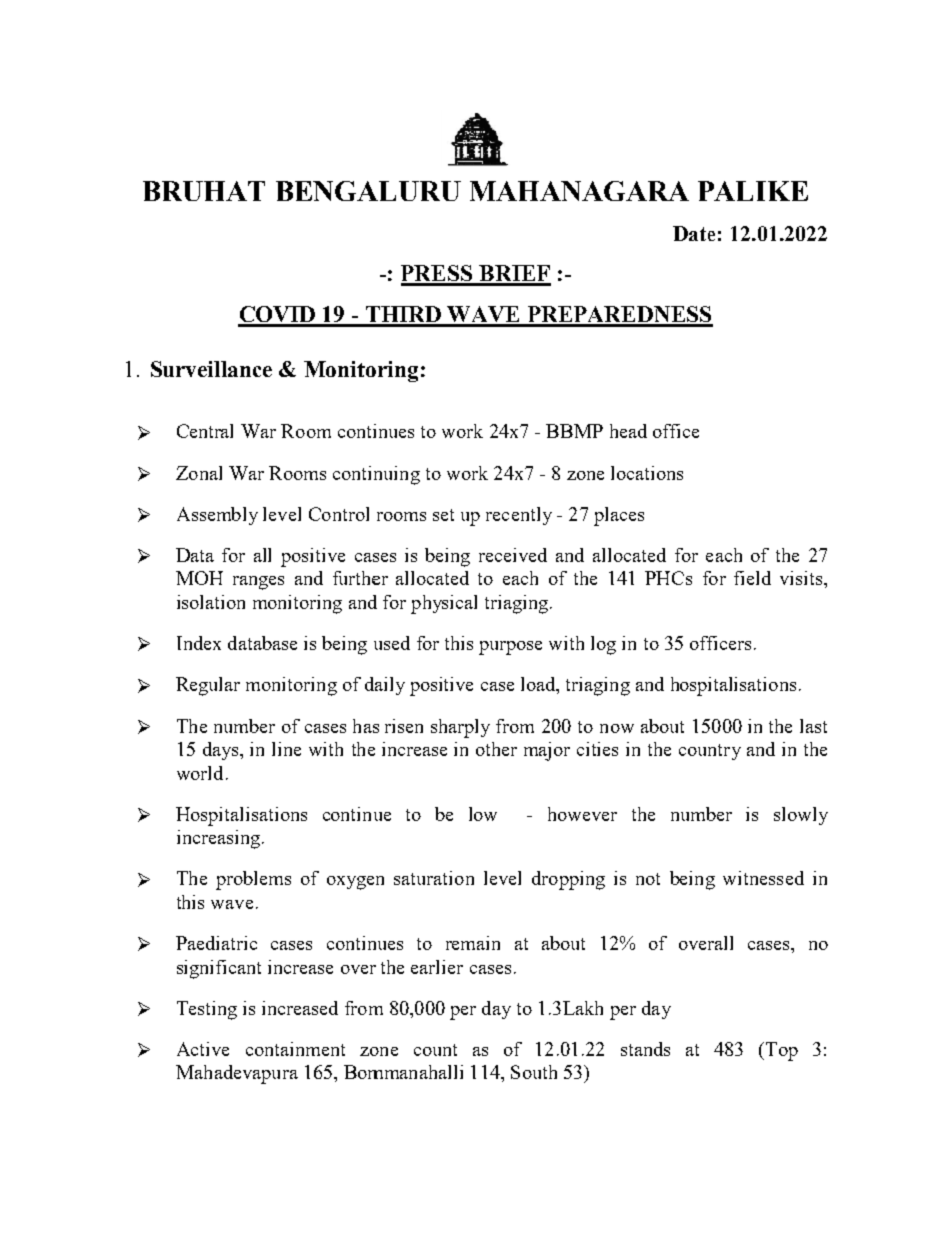 This document has height=1233, width=952. Describe the element at coordinates (295, 1049) in the document. I see `containment` at that location.
